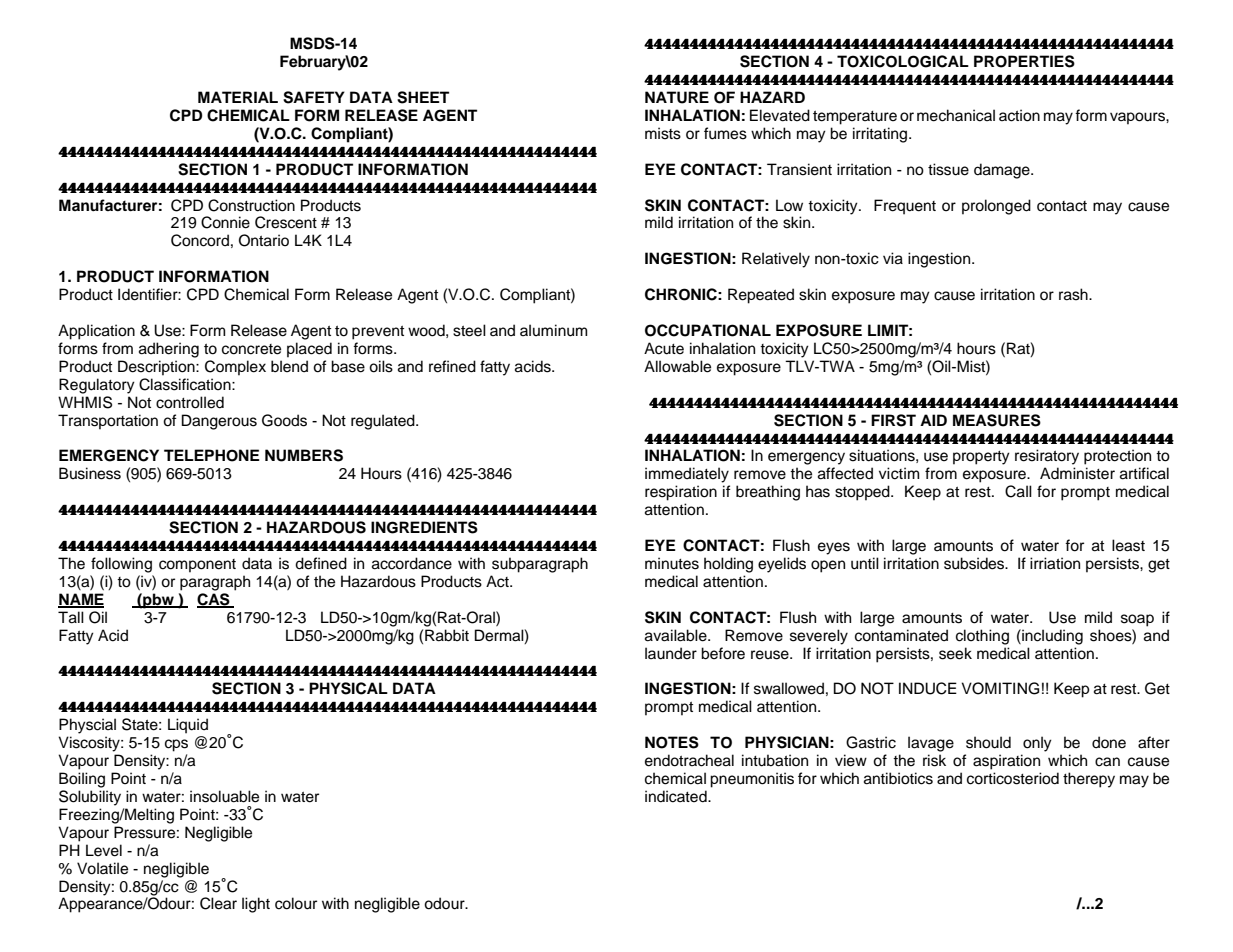 This screenshot has height=952, width=1233. Describe the element at coordinates (1024, 61) in the screenshot. I see `PROPERTIES` at that location.
